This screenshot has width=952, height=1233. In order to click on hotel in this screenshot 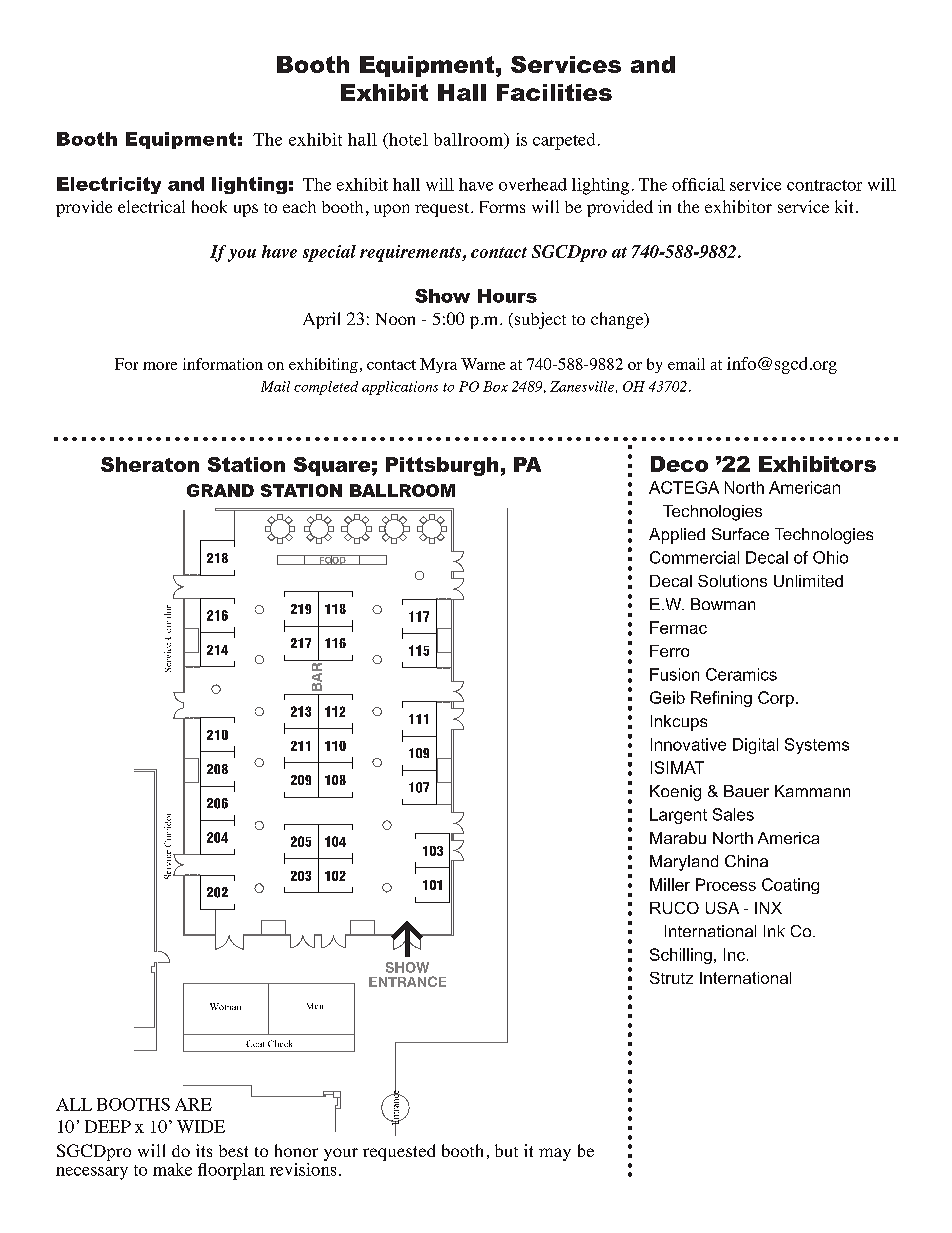, I will do `click(407, 139)`.
